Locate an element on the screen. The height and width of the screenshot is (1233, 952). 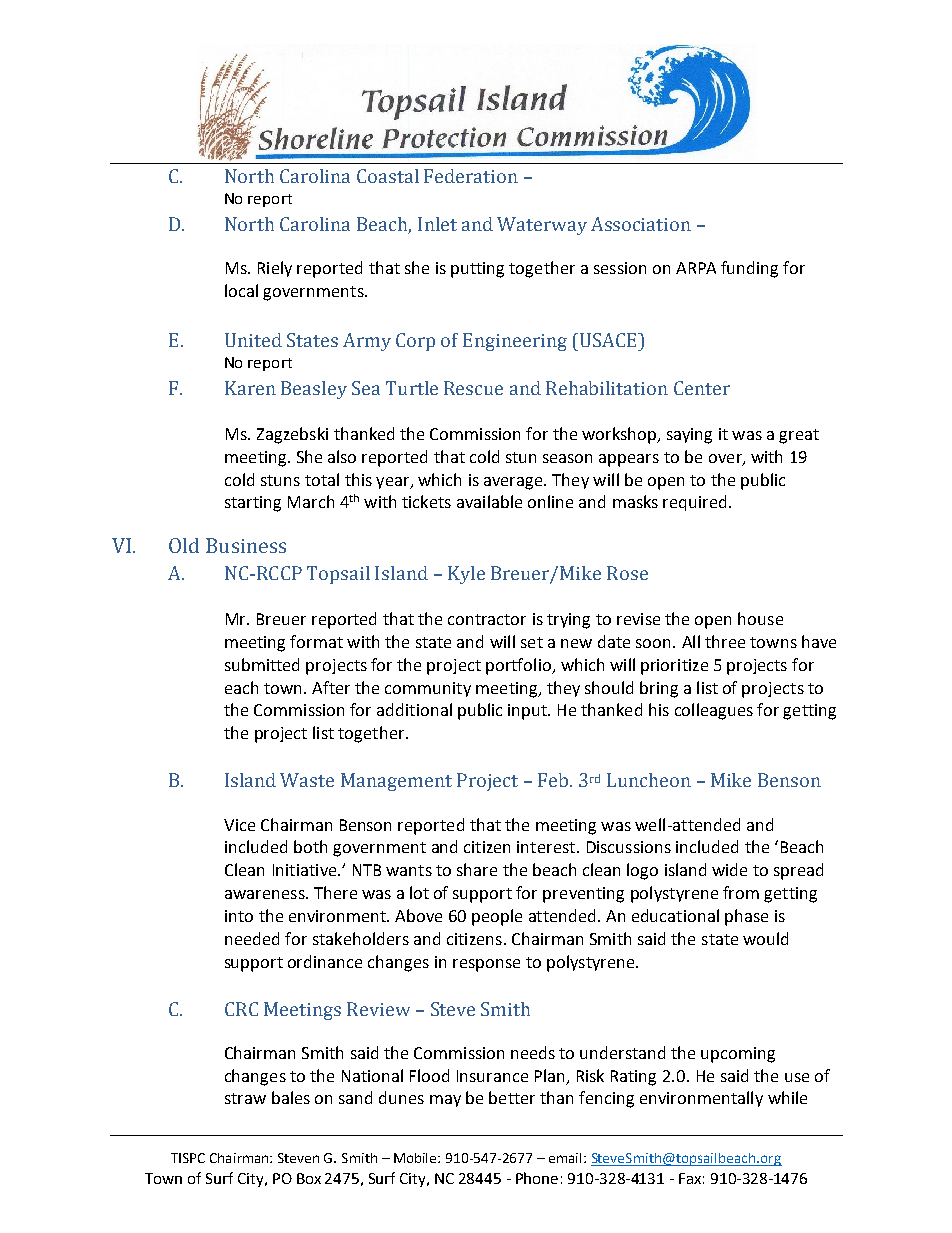
colleagues is located at coordinates (714, 711).
